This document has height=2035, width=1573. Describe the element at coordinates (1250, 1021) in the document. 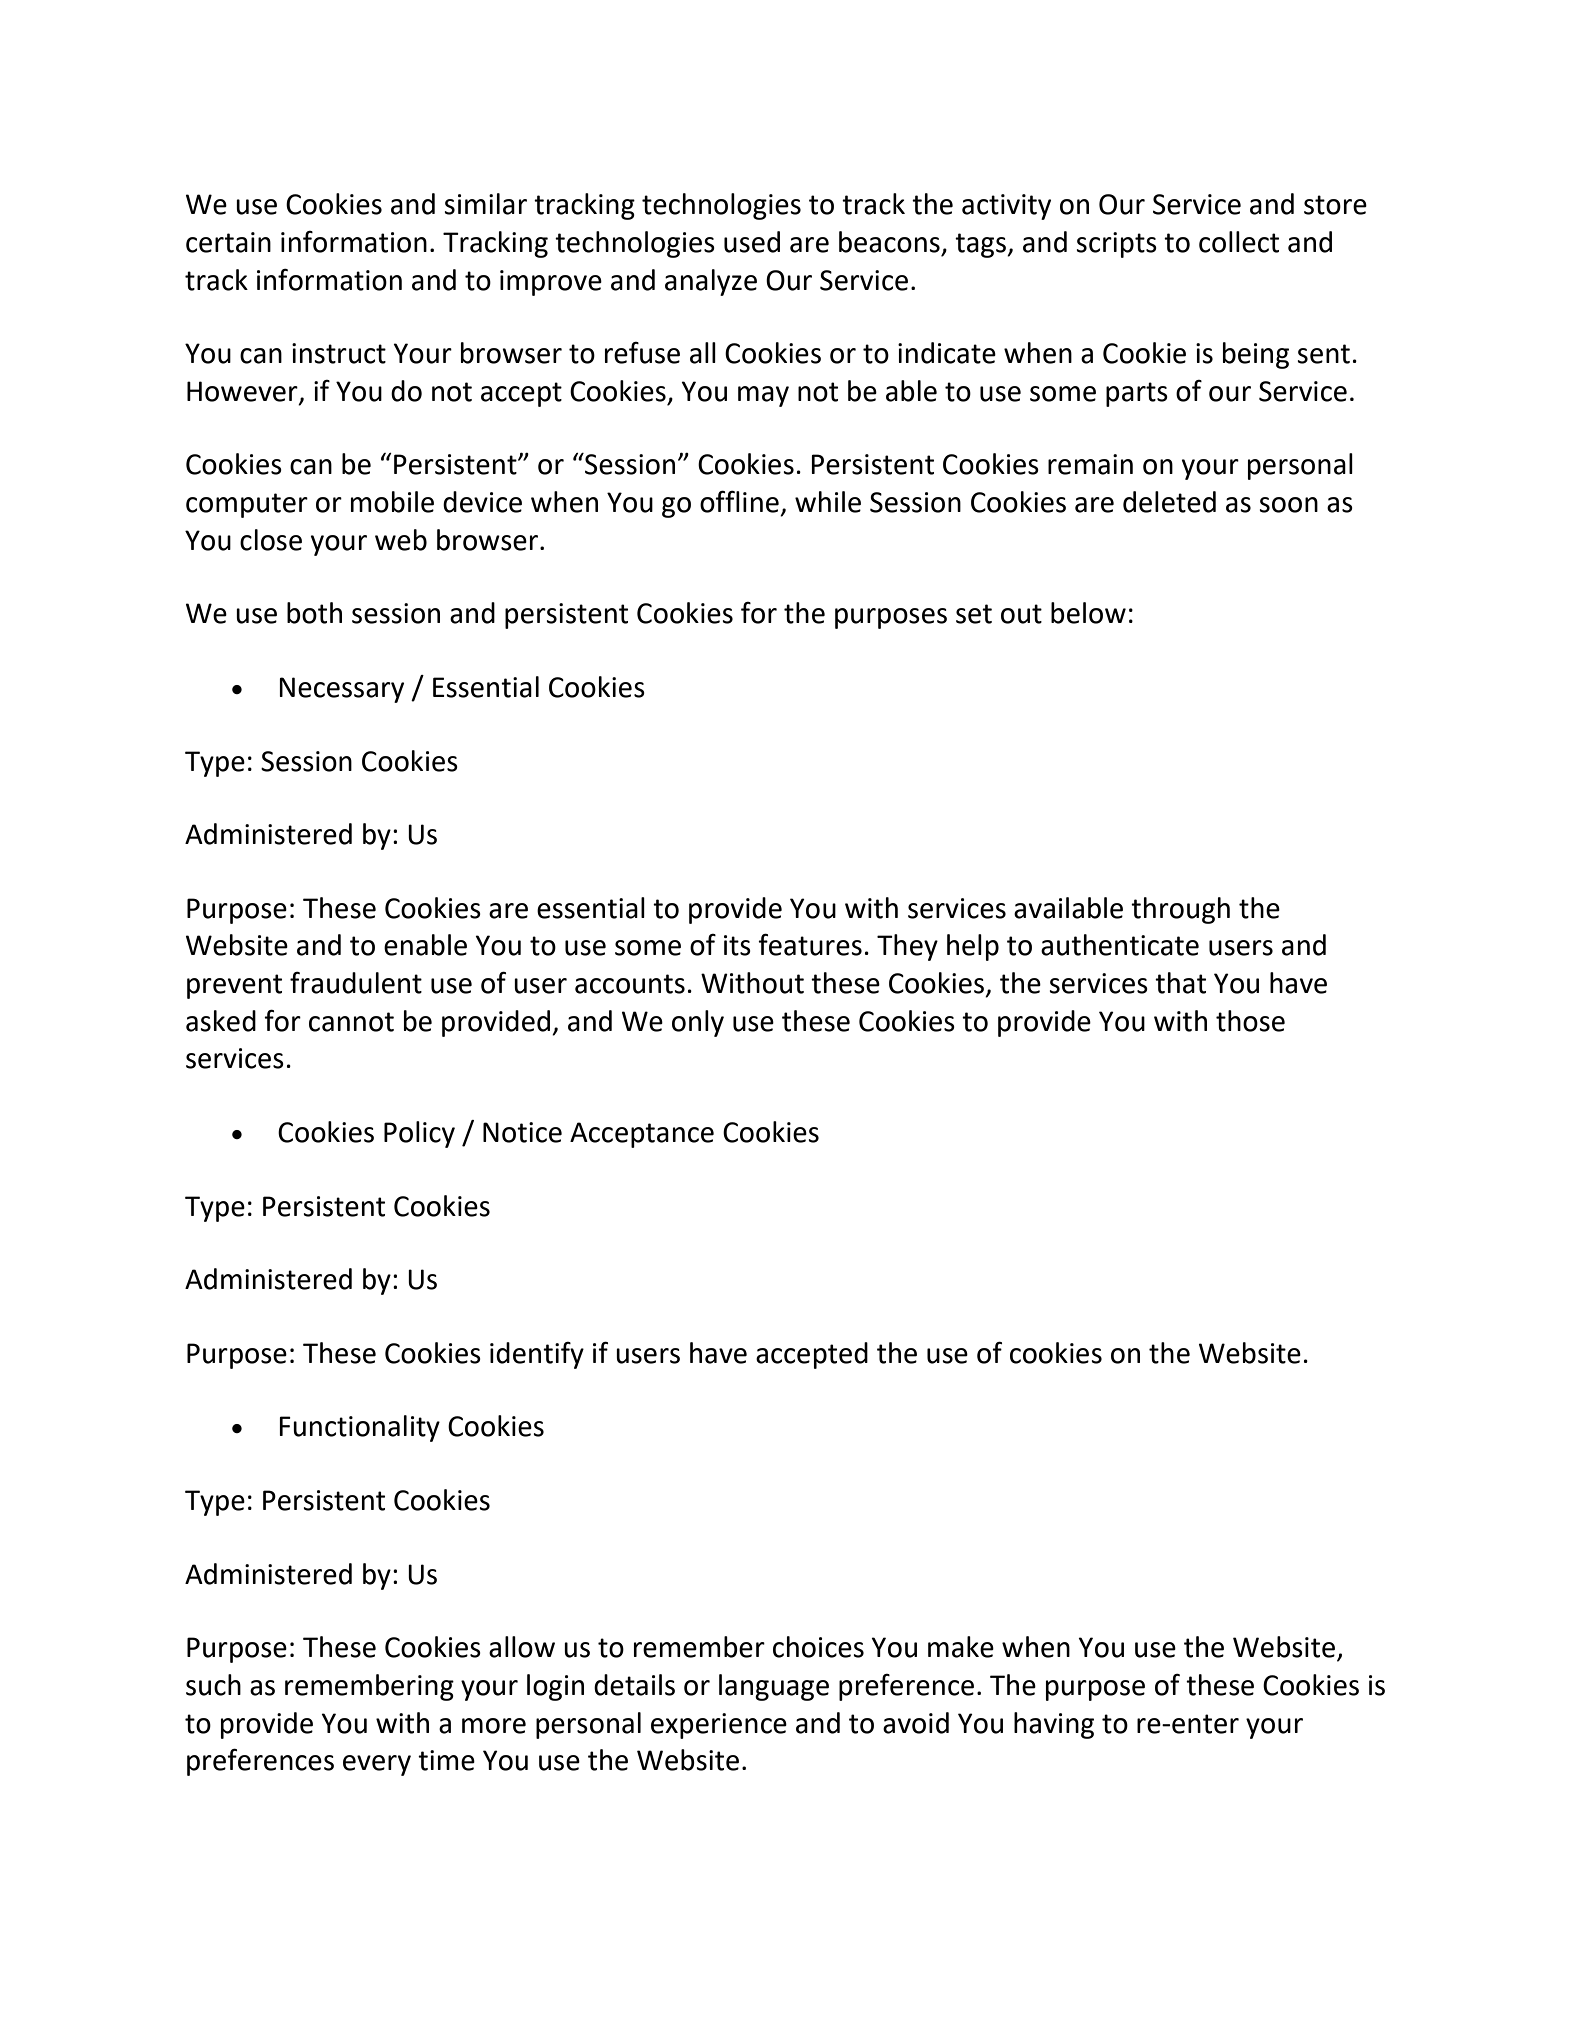

I see `those` at that location.
